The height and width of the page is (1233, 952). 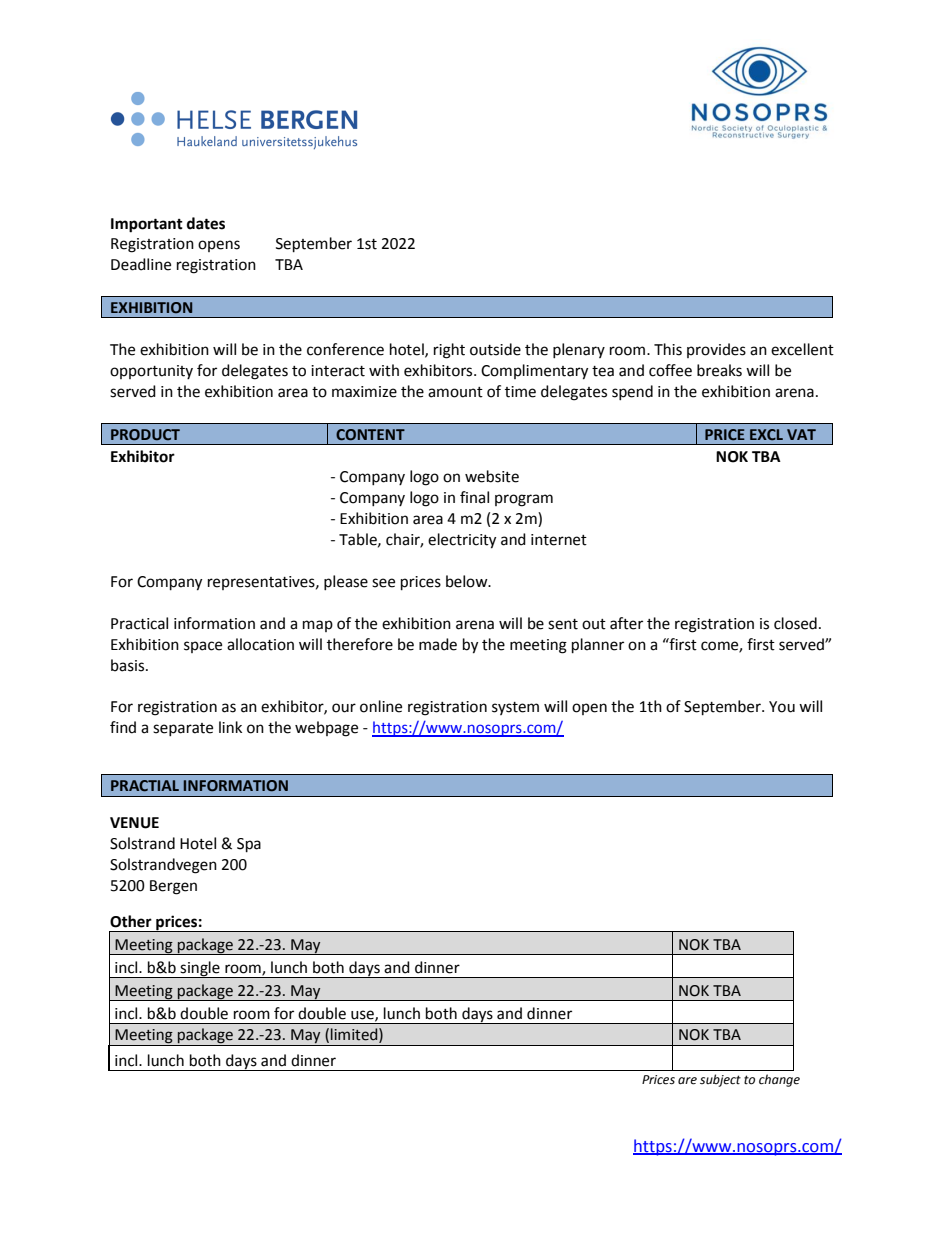 What do you see at coordinates (206, 223) in the page?
I see `dates` at bounding box center [206, 223].
